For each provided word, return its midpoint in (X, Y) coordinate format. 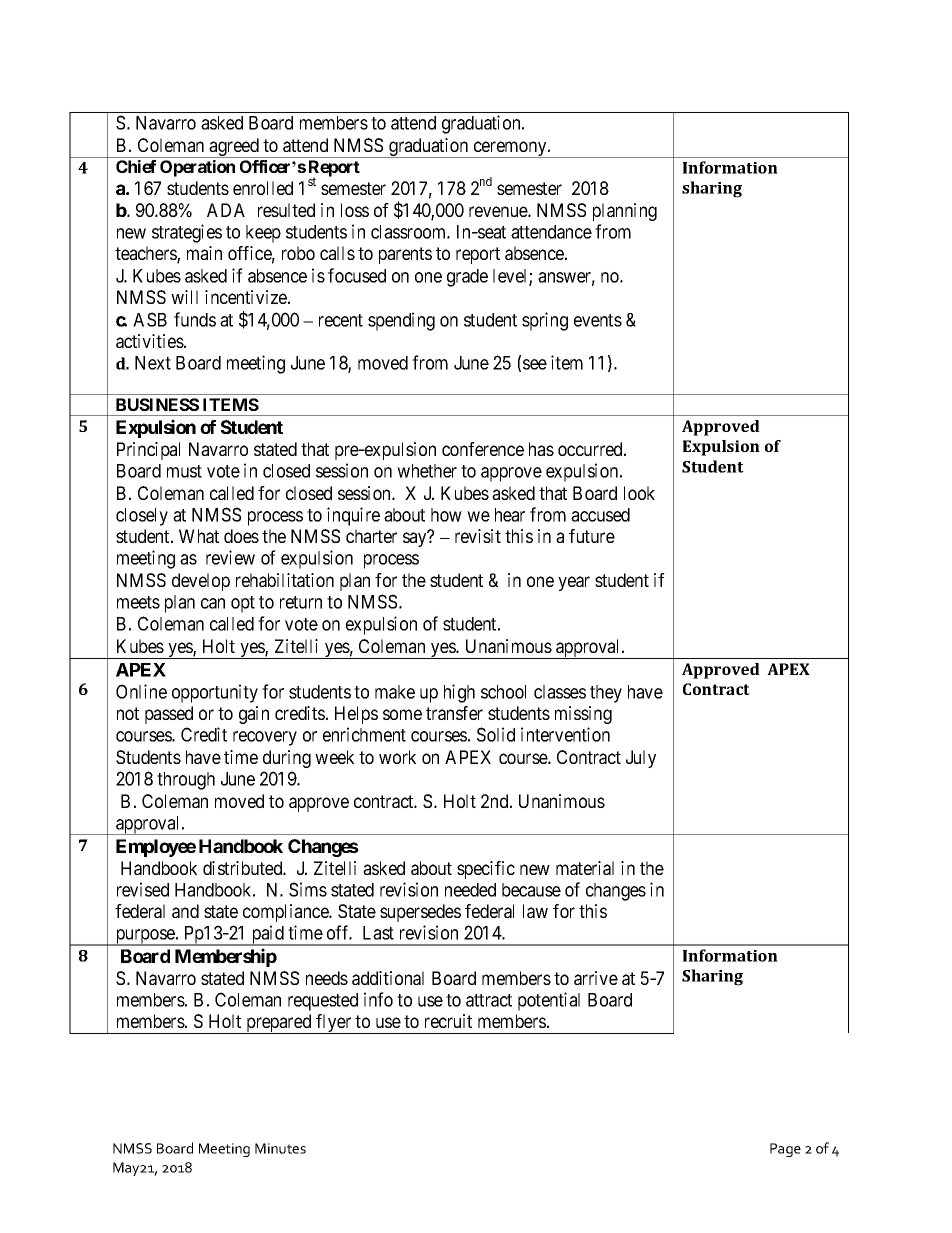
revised (143, 889)
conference (483, 449)
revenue (499, 211)
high (459, 693)
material (585, 868)
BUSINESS (157, 404)
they (606, 694)
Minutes (280, 1148)
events (598, 320)
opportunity (215, 693)
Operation (197, 168)
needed (470, 890)
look (639, 493)
